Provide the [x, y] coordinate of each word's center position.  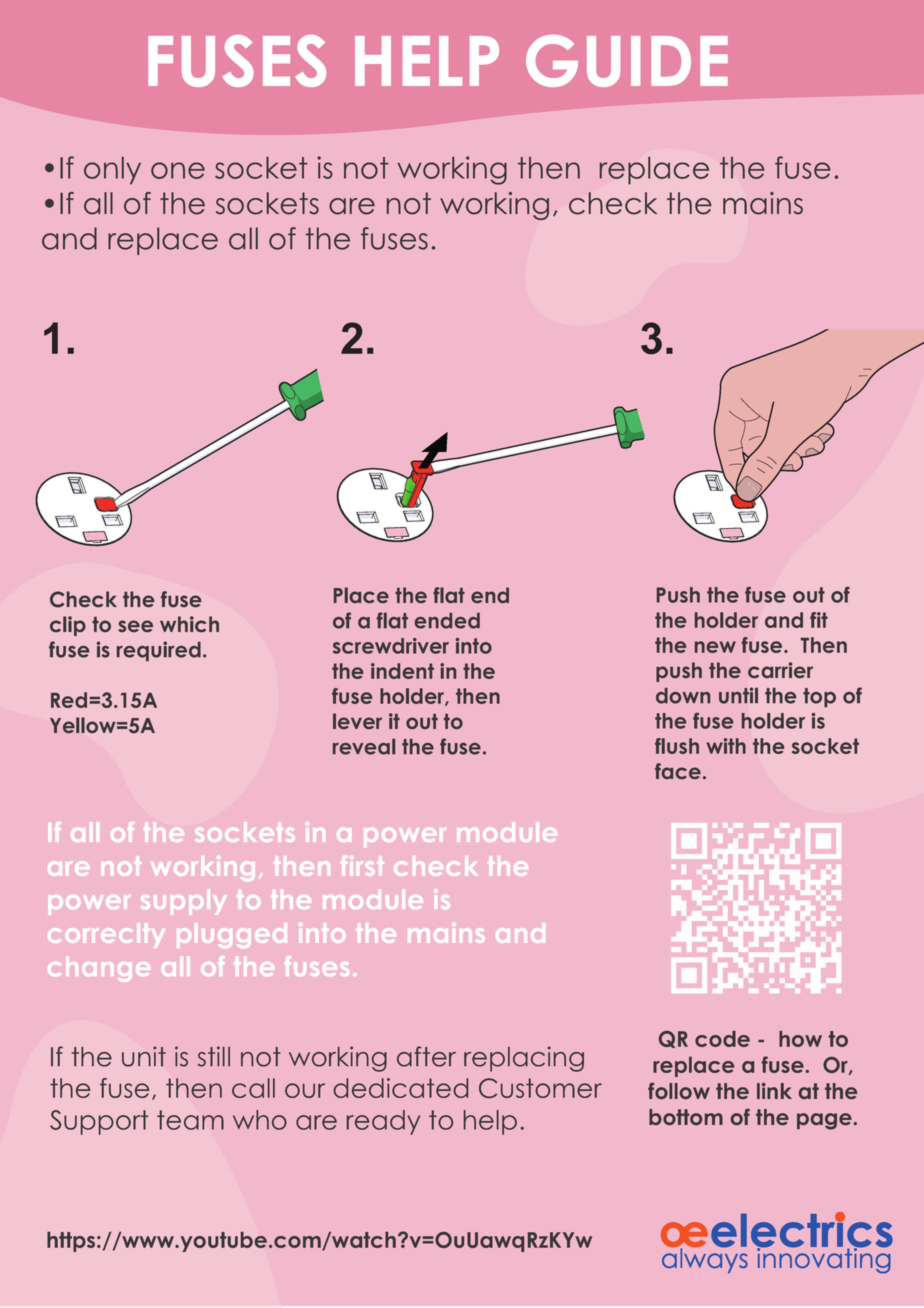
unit [144, 1056]
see [135, 626]
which [189, 624]
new [715, 647]
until [738, 695]
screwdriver [391, 646]
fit [819, 620]
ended [447, 621]
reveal [364, 747]
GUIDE [627, 61]
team [190, 1120]
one [178, 170]
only [112, 170]
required [159, 651]
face [678, 771]
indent [402, 671]
